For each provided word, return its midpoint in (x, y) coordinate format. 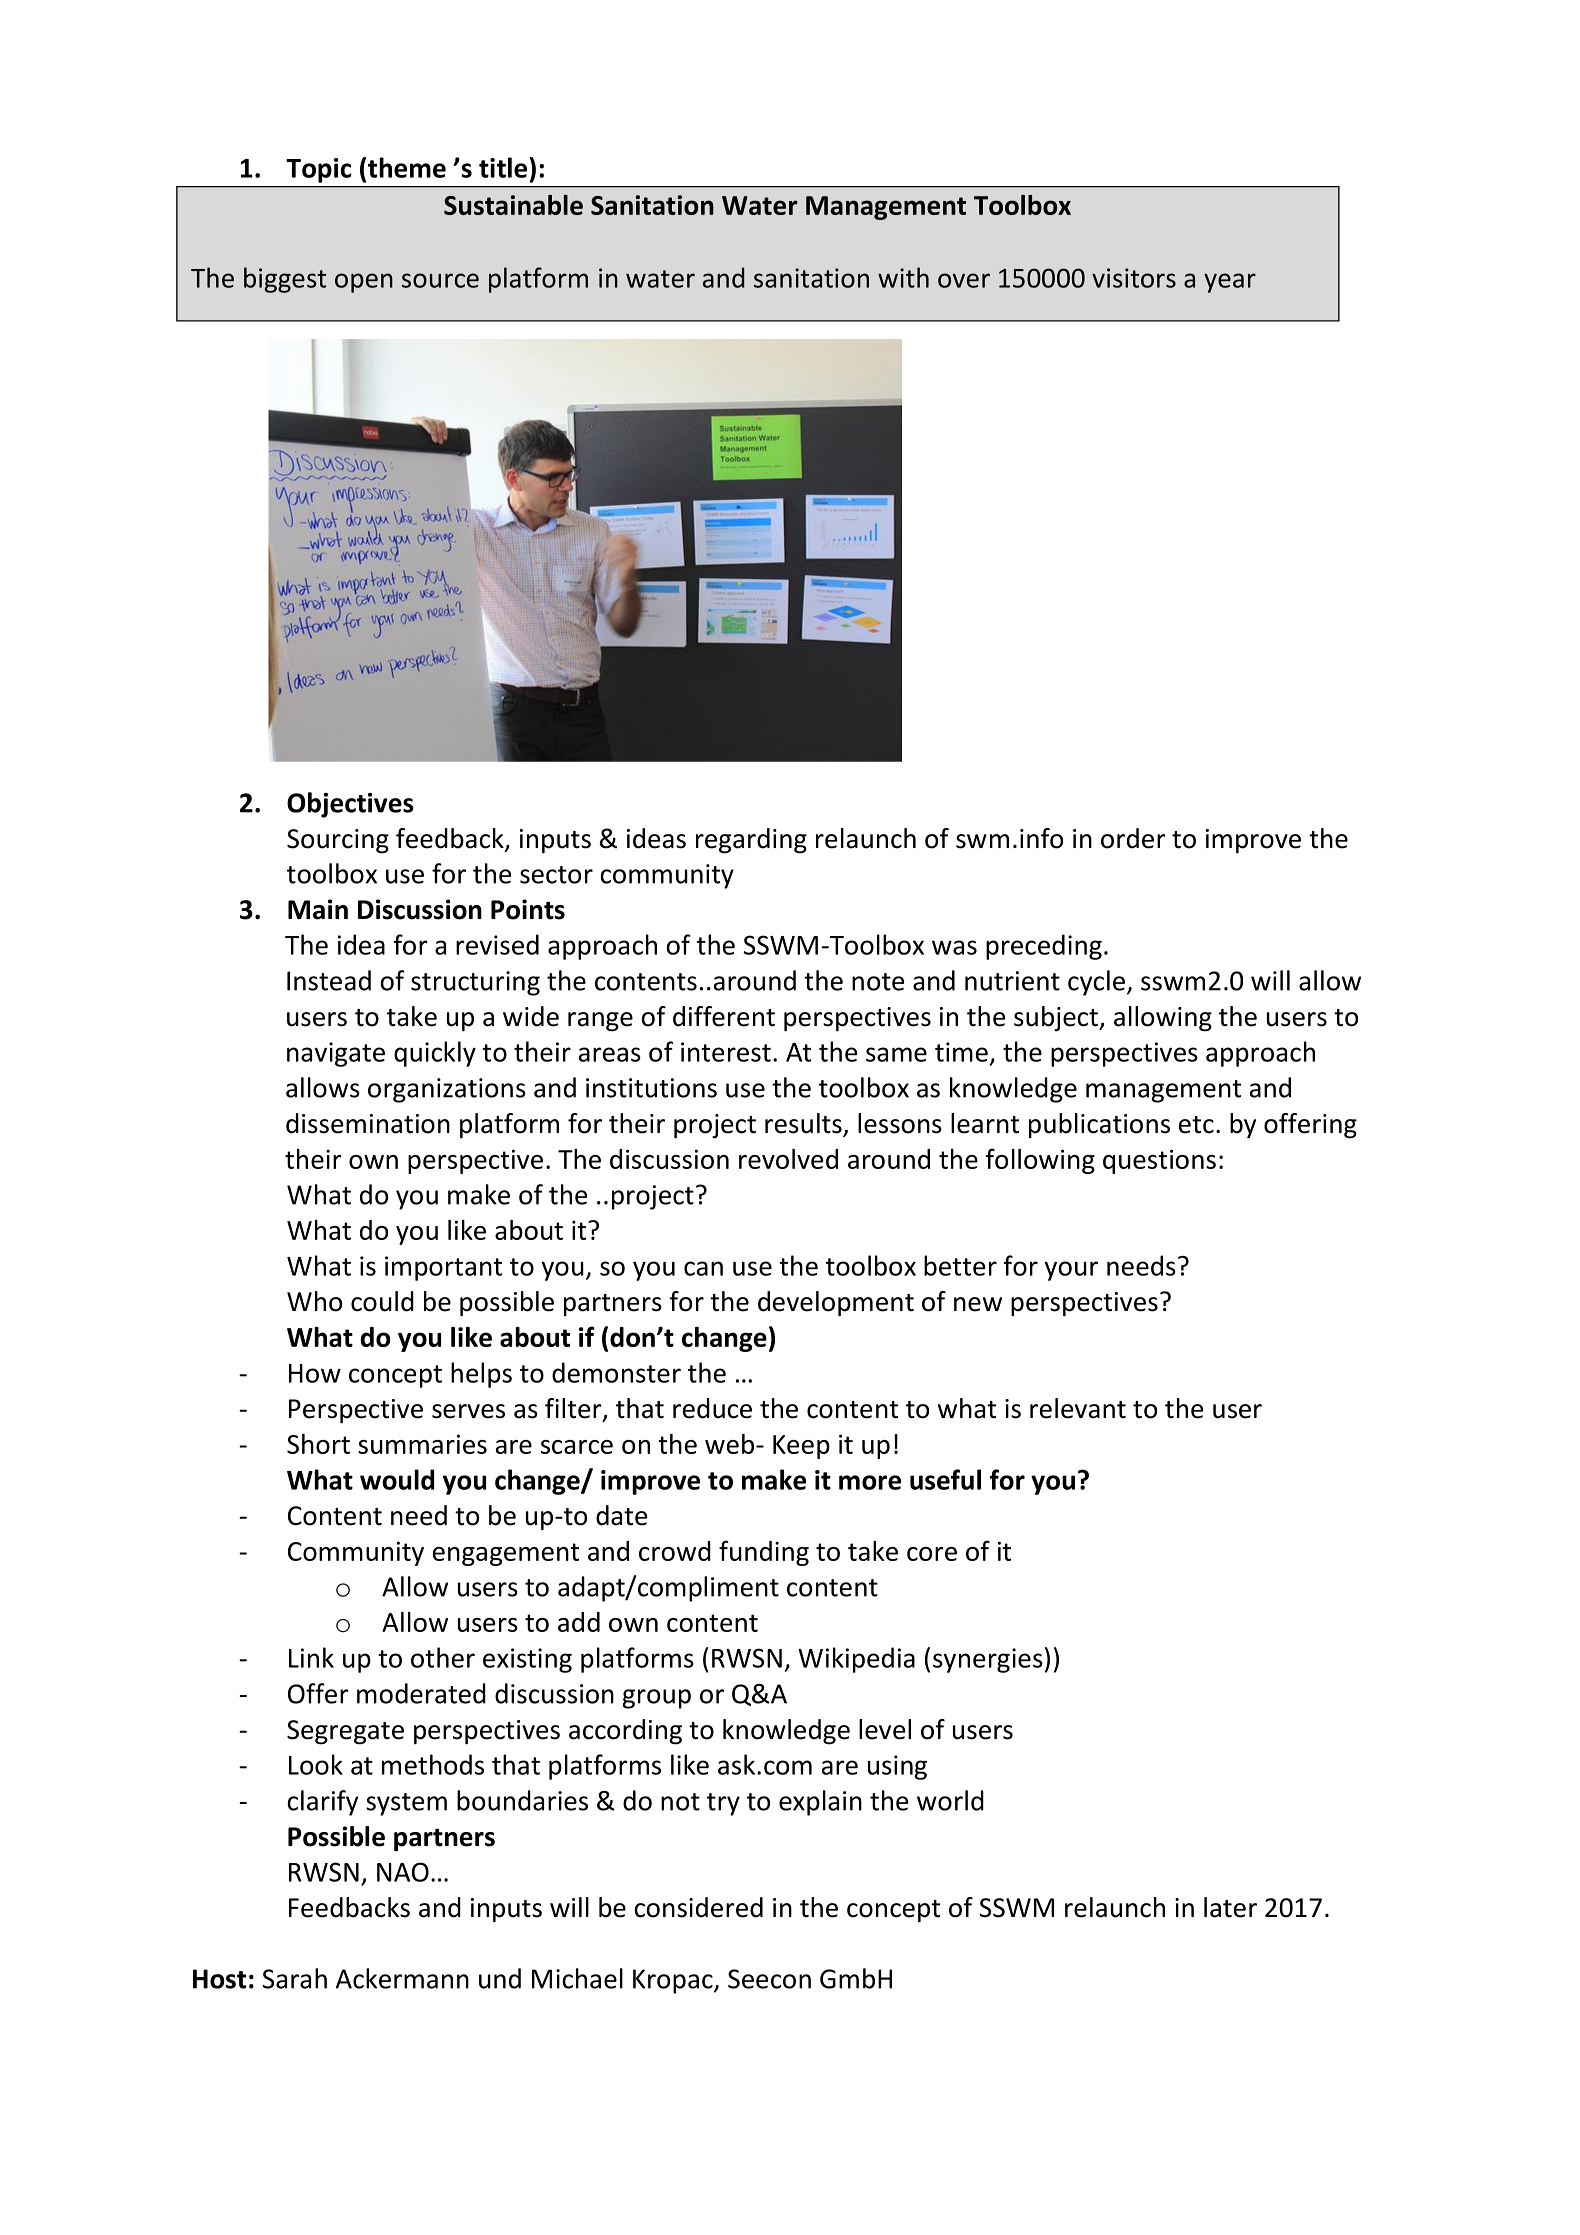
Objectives (350, 805)
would (397, 1479)
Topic (319, 170)
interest (726, 1052)
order (1133, 838)
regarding (751, 841)
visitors (1134, 278)
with (903, 277)
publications (1099, 1125)
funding (764, 1553)
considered (698, 1907)
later (1230, 1907)
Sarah (294, 1978)
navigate (336, 1054)
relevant (1078, 1408)
